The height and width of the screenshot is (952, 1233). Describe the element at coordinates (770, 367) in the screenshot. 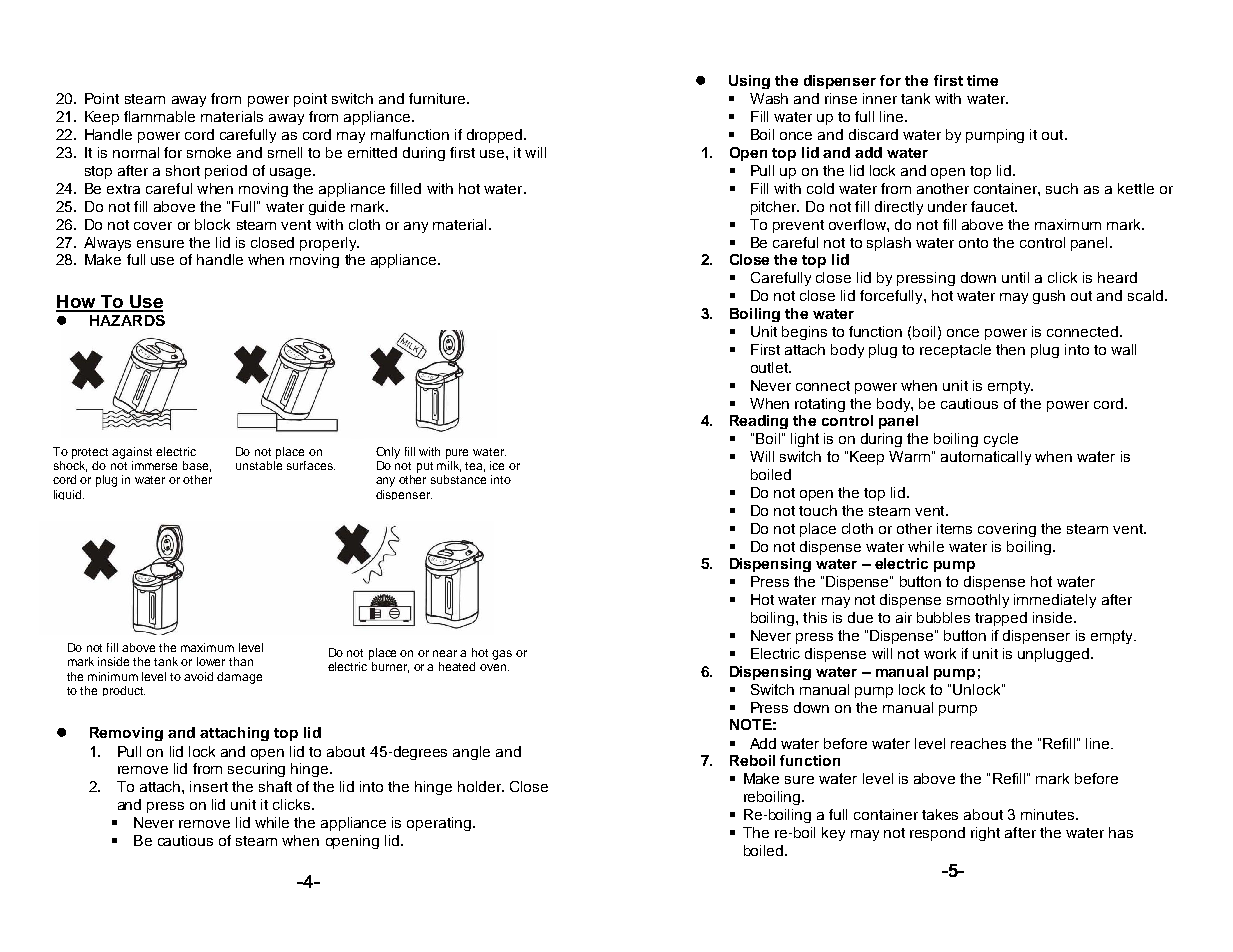

I see `outlet` at that location.
